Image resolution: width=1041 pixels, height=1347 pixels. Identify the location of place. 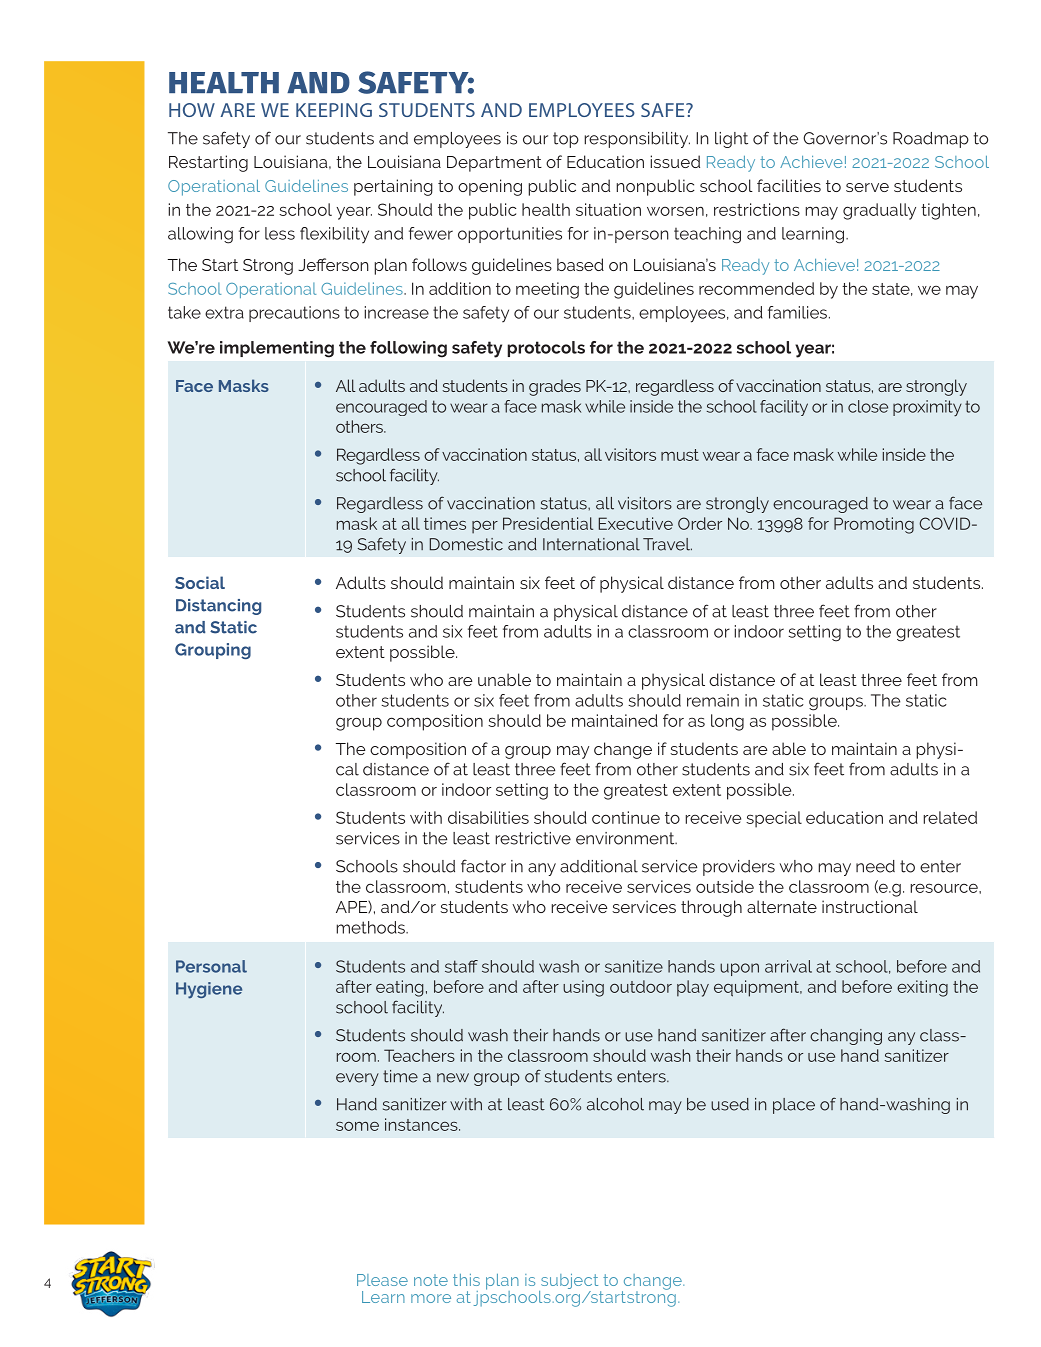
(794, 1106).
